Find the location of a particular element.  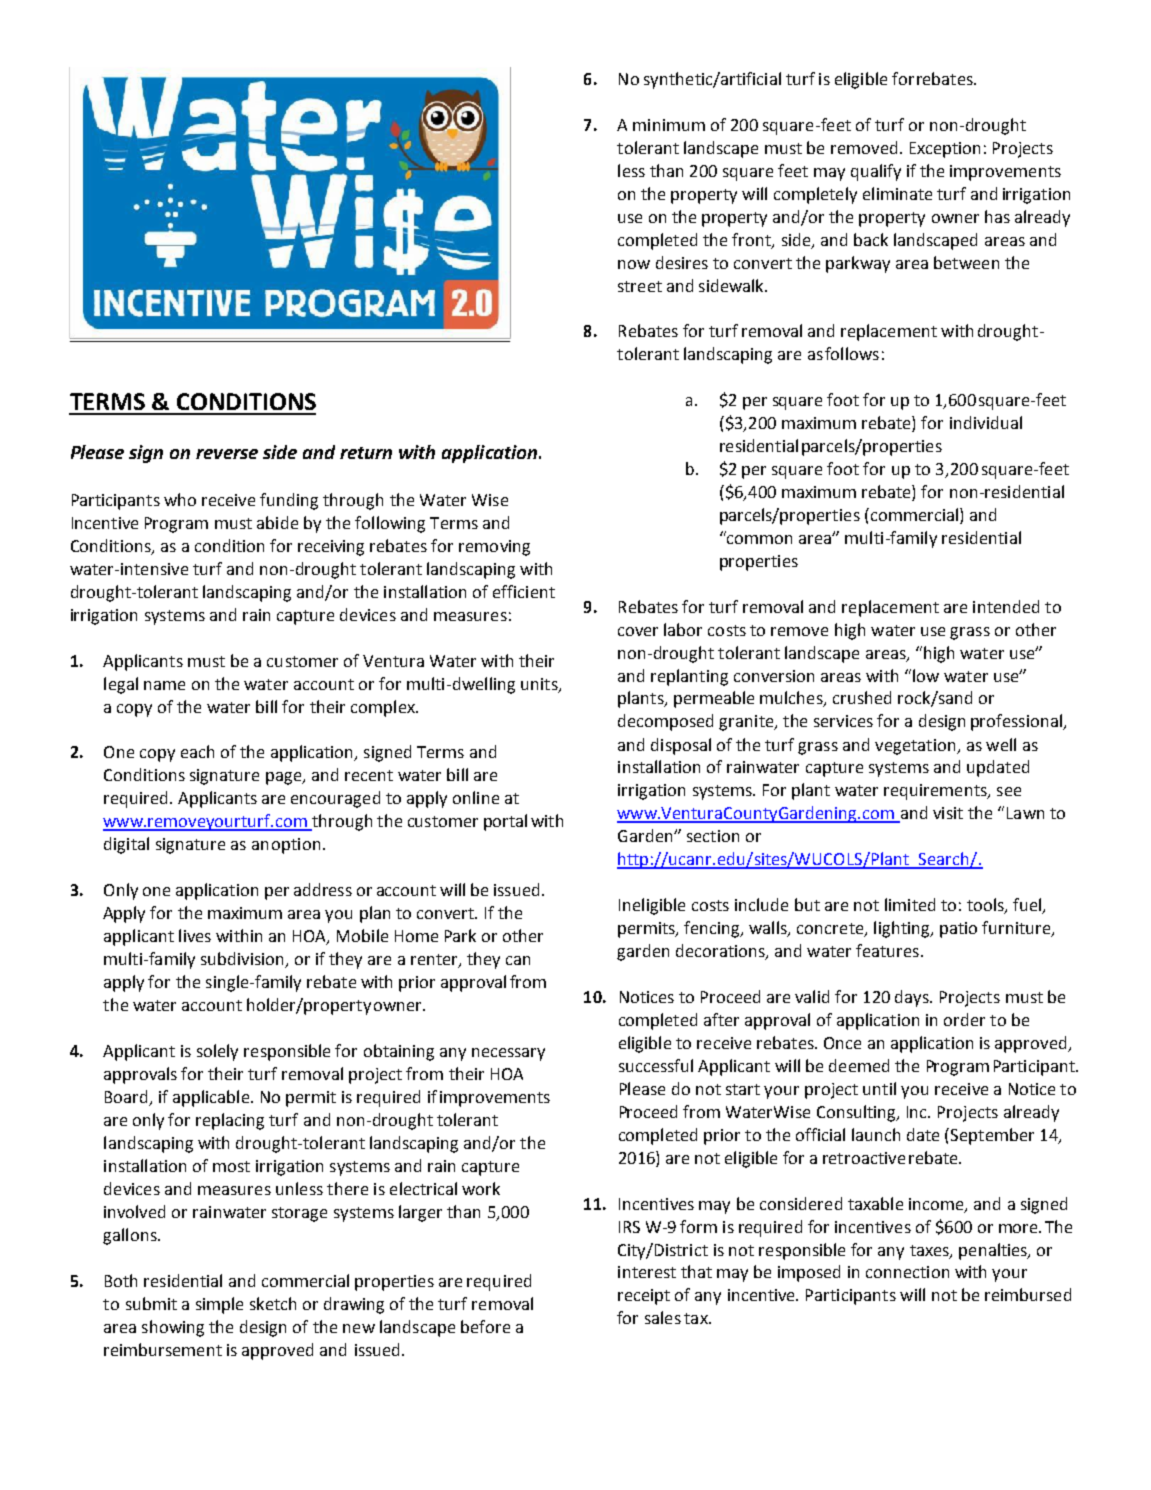

now is located at coordinates (634, 264).
